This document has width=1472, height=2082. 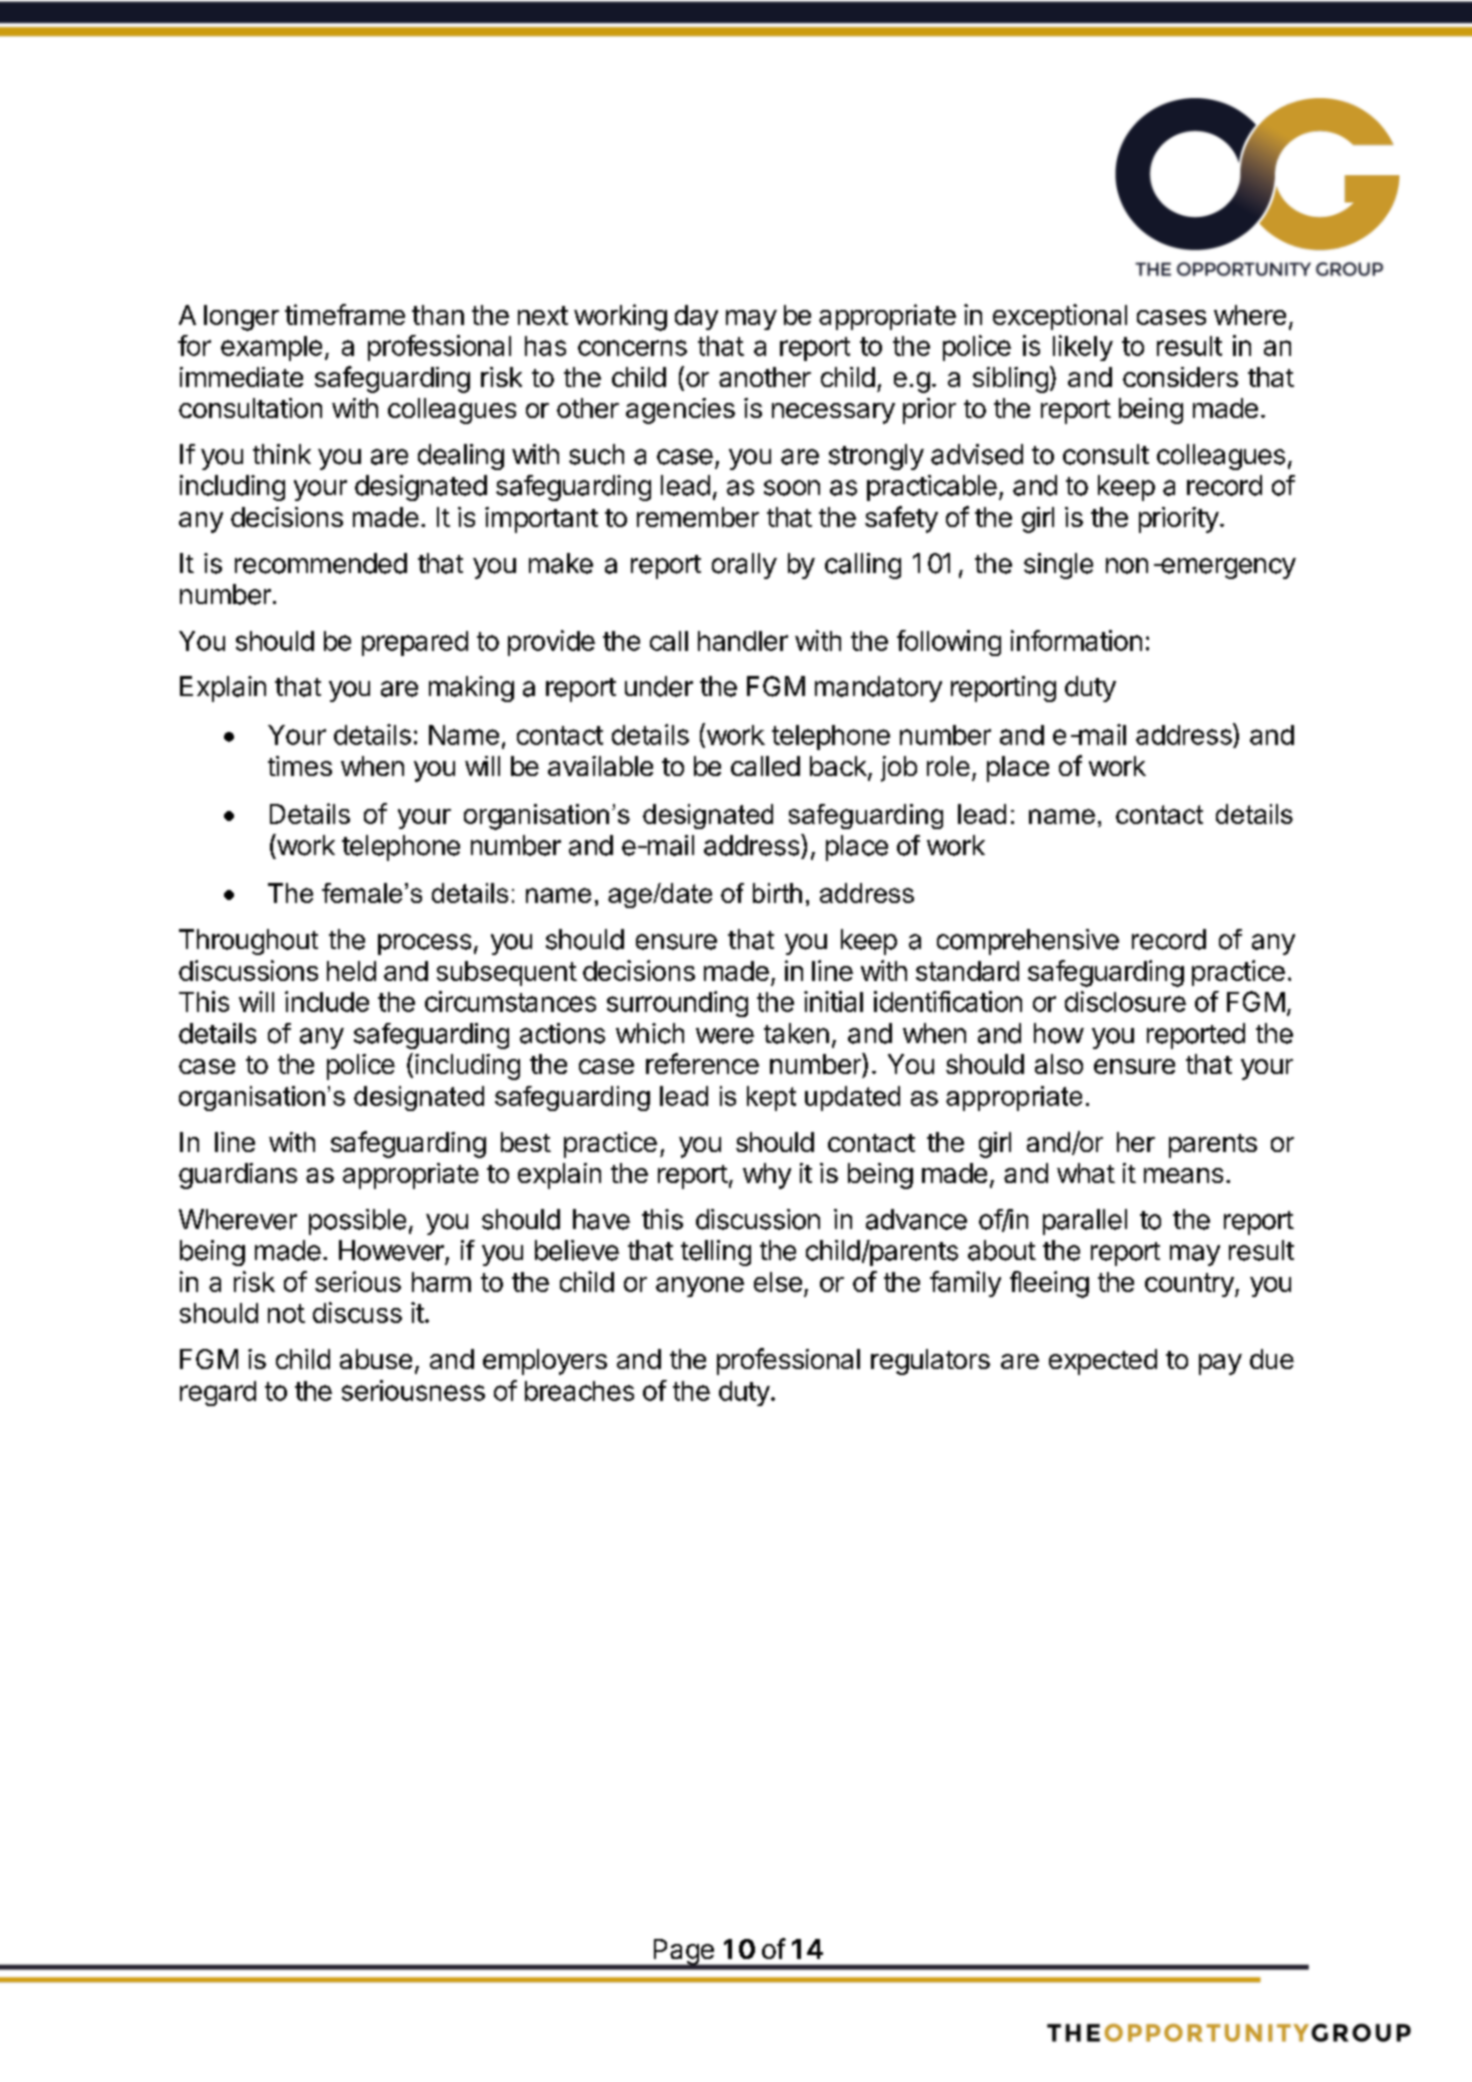 I want to click on expected, so click(x=1103, y=1362).
